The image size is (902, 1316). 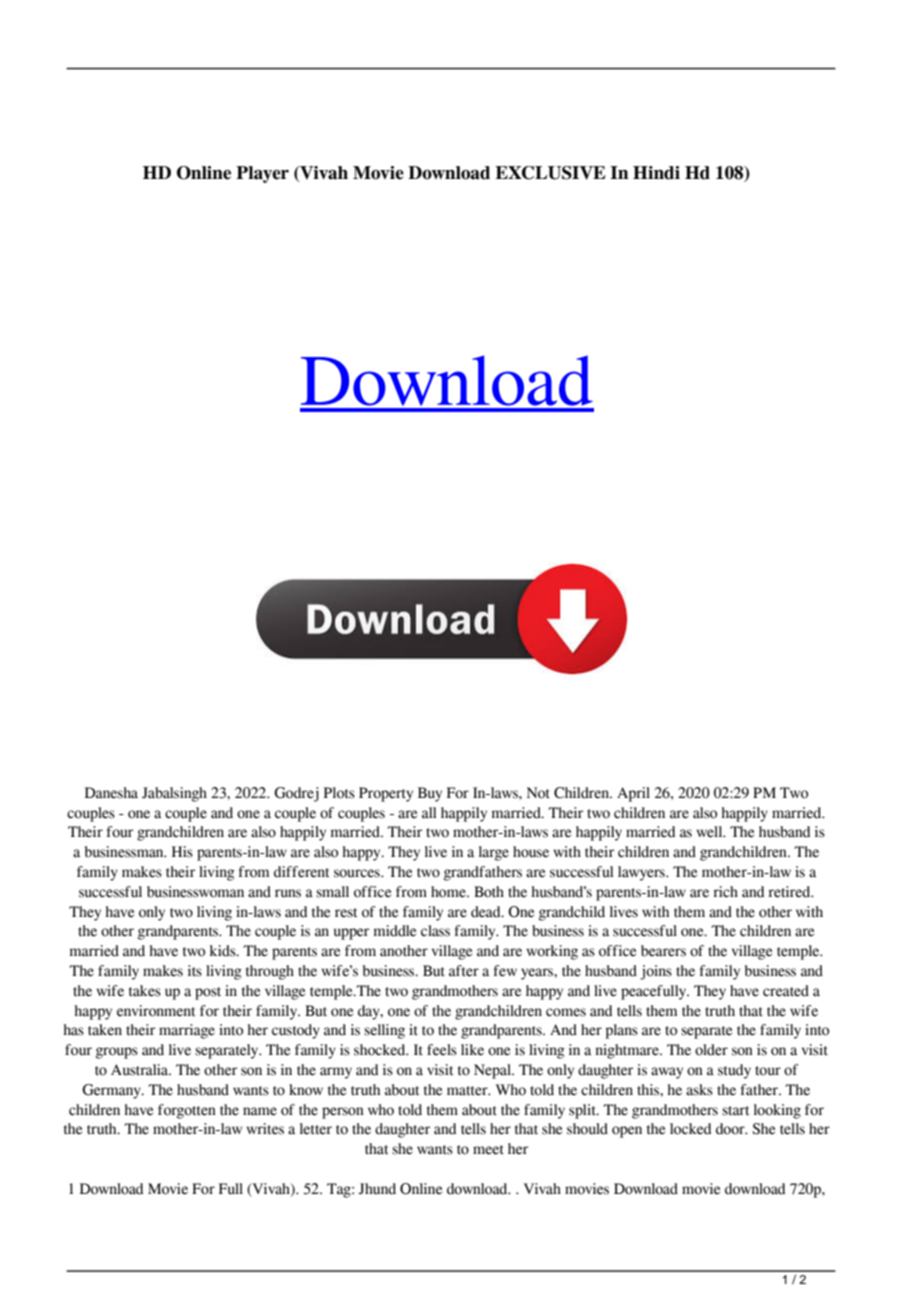 I want to click on home, so click(x=449, y=892).
